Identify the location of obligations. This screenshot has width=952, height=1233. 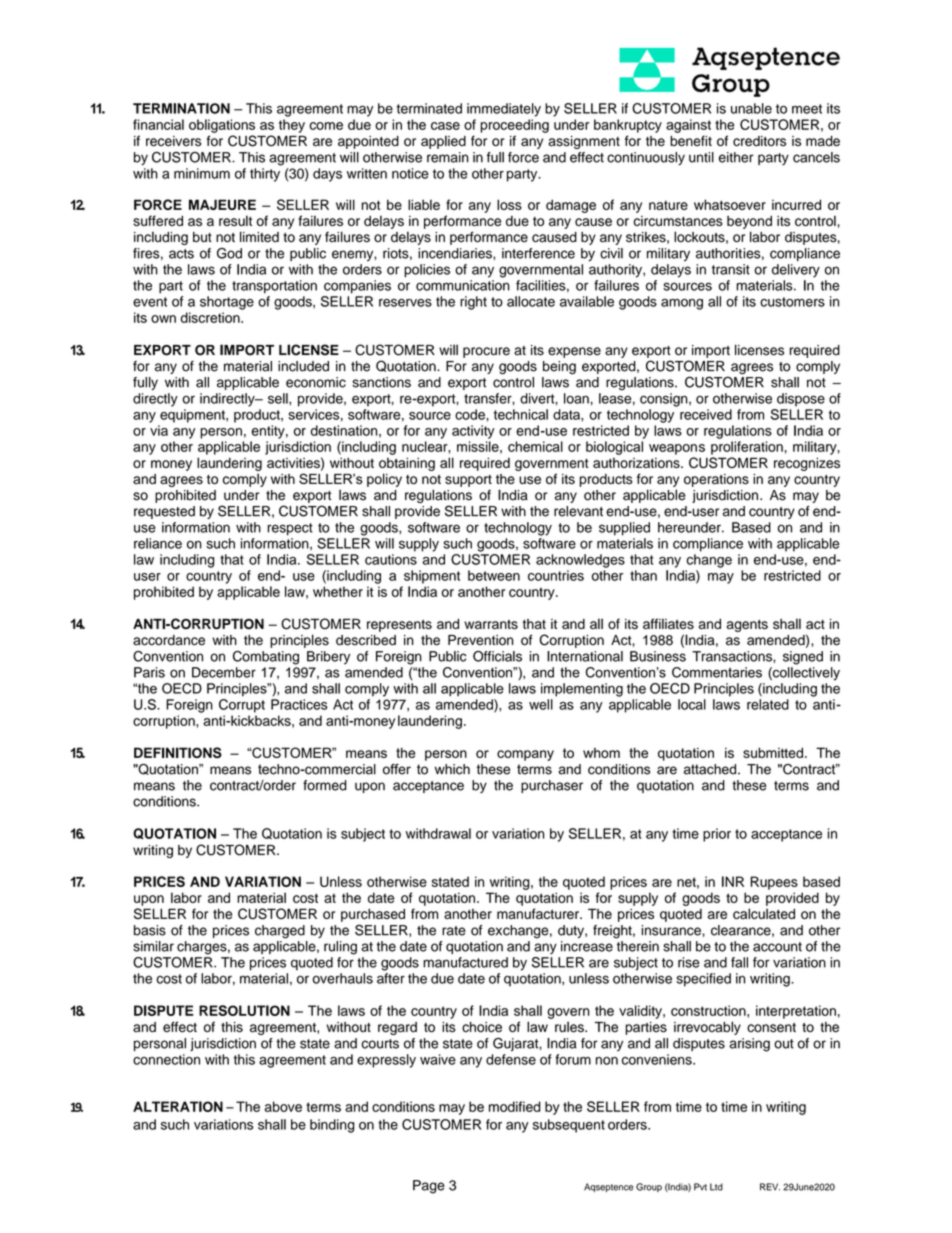
(222, 126).
